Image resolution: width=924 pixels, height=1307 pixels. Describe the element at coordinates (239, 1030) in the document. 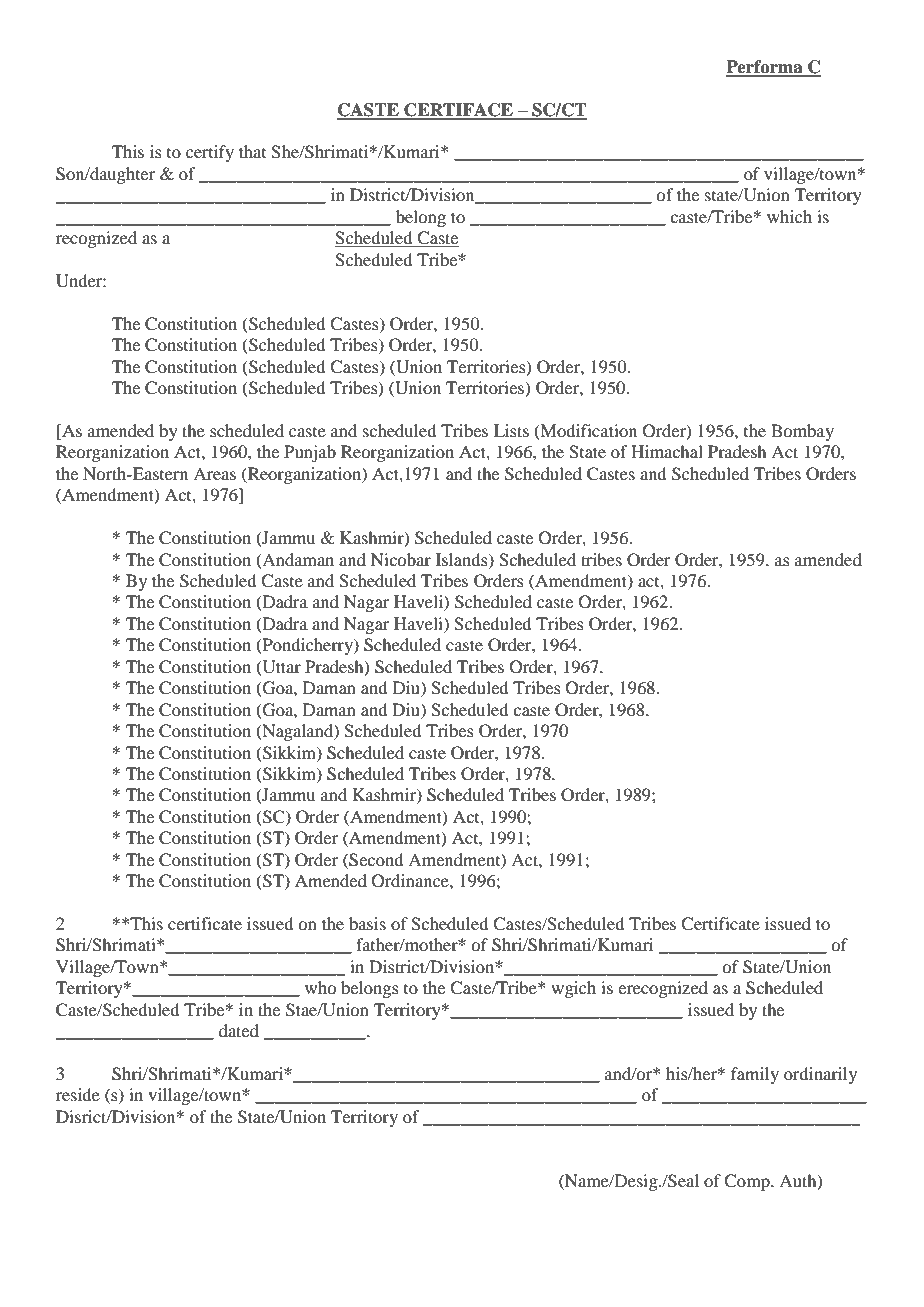

I see `dated` at that location.
